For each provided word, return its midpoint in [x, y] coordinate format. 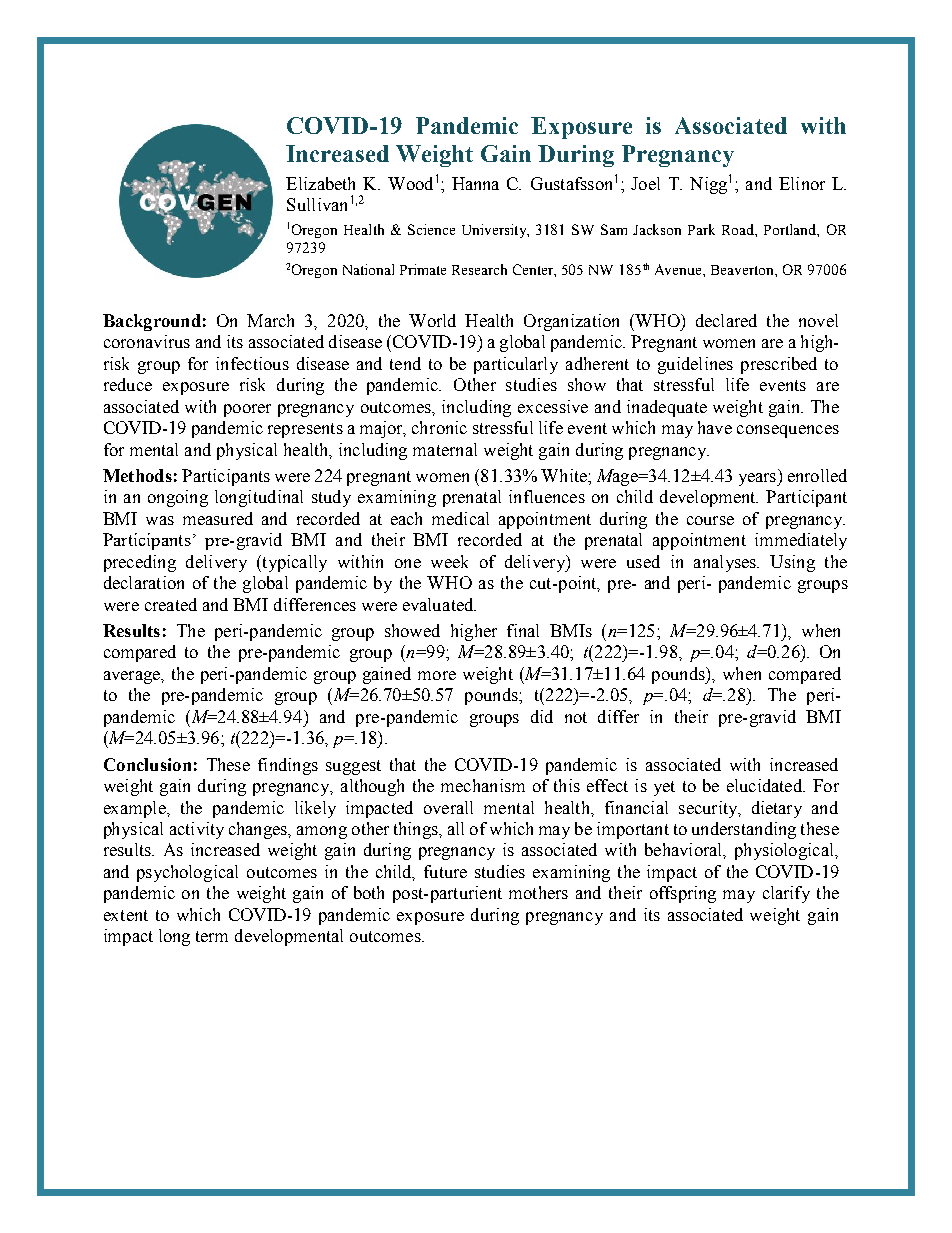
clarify [786, 894]
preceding [140, 563]
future [445, 871]
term [212, 936]
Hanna [475, 183]
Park [701, 229]
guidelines [695, 365]
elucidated [766, 785]
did [542, 716]
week [449, 561]
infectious [252, 363]
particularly [516, 365]
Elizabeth [320, 183]
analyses [726, 563]
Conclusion [147, 764]
